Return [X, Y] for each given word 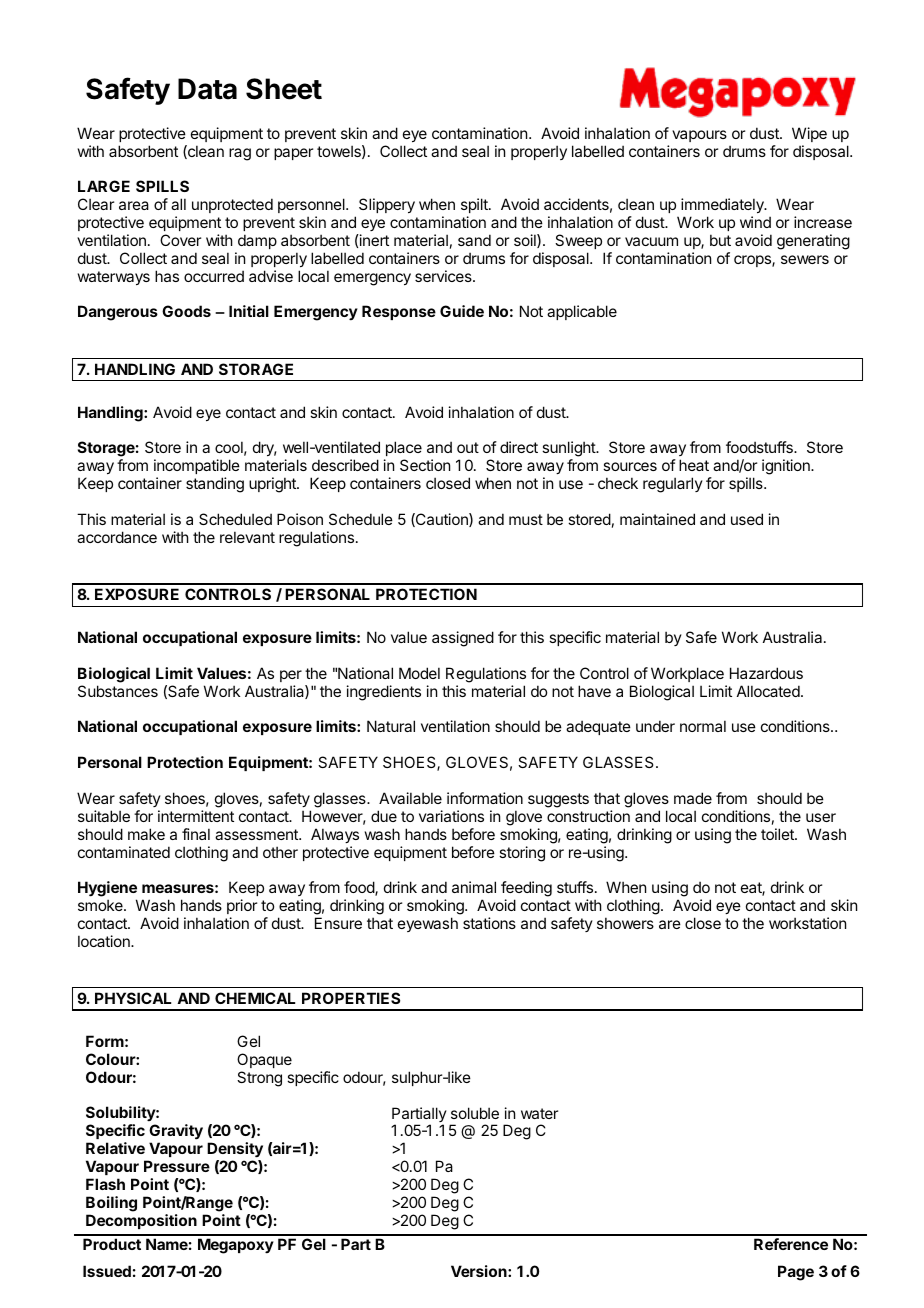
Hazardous [766, 673]
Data [207, 89]
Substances [118, 691]
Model [419, 673]
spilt [475, 207]
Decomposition [141, 1221]
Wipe [809, 134]
